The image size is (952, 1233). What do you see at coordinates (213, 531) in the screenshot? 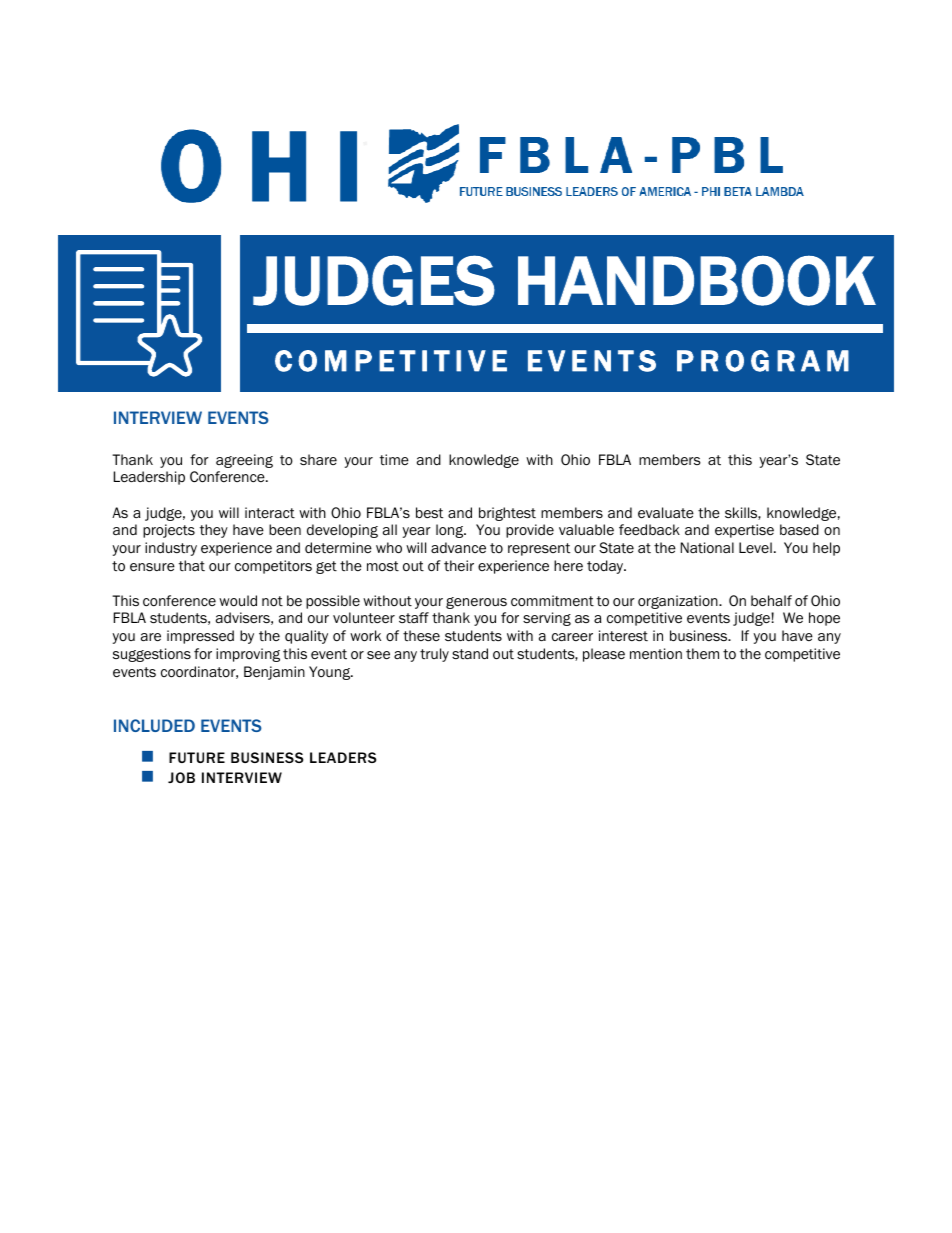
I see `they` at bounding box center [213, 531].
